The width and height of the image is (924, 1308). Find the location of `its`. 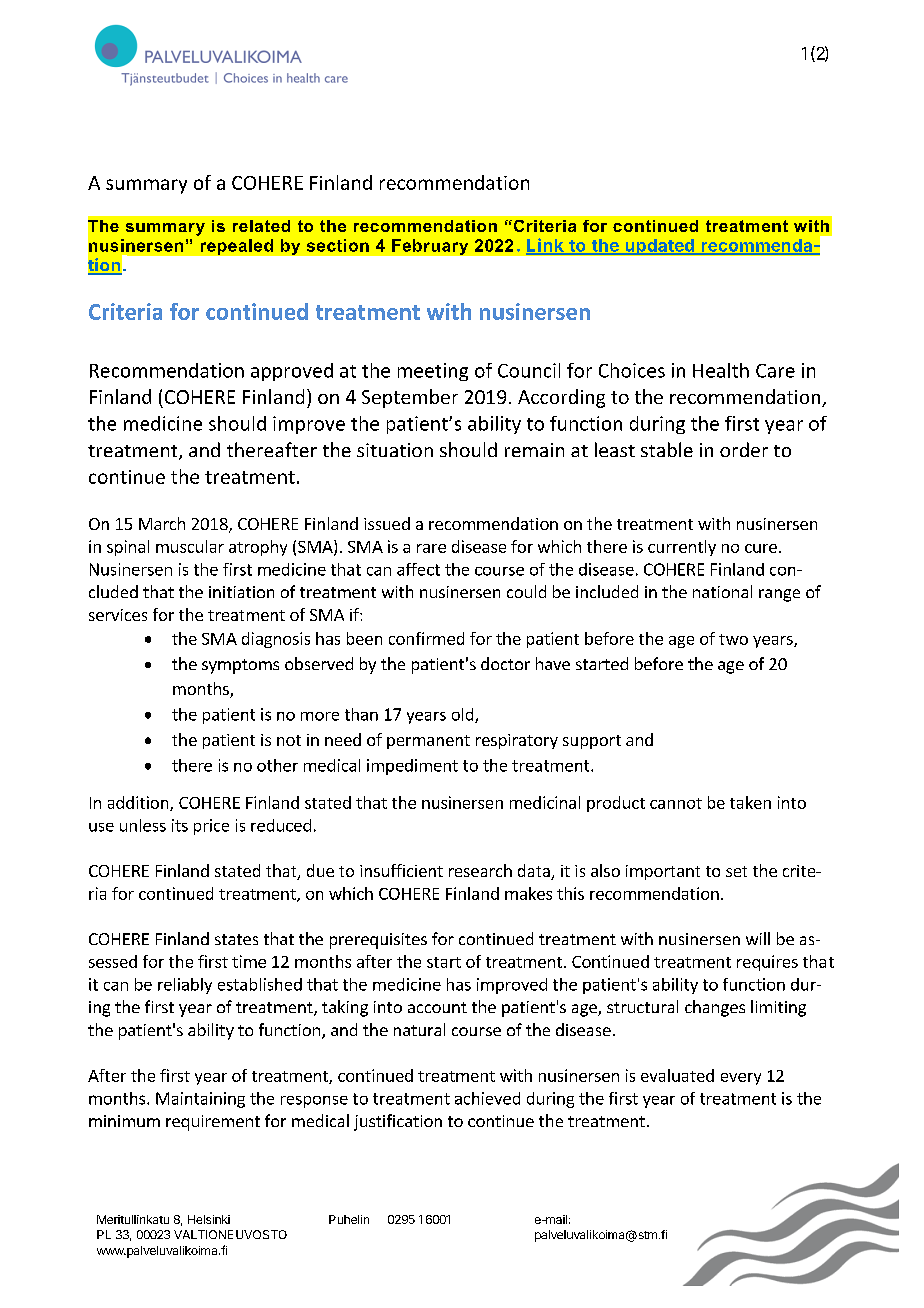

its is located at coordinates (180, 825).
